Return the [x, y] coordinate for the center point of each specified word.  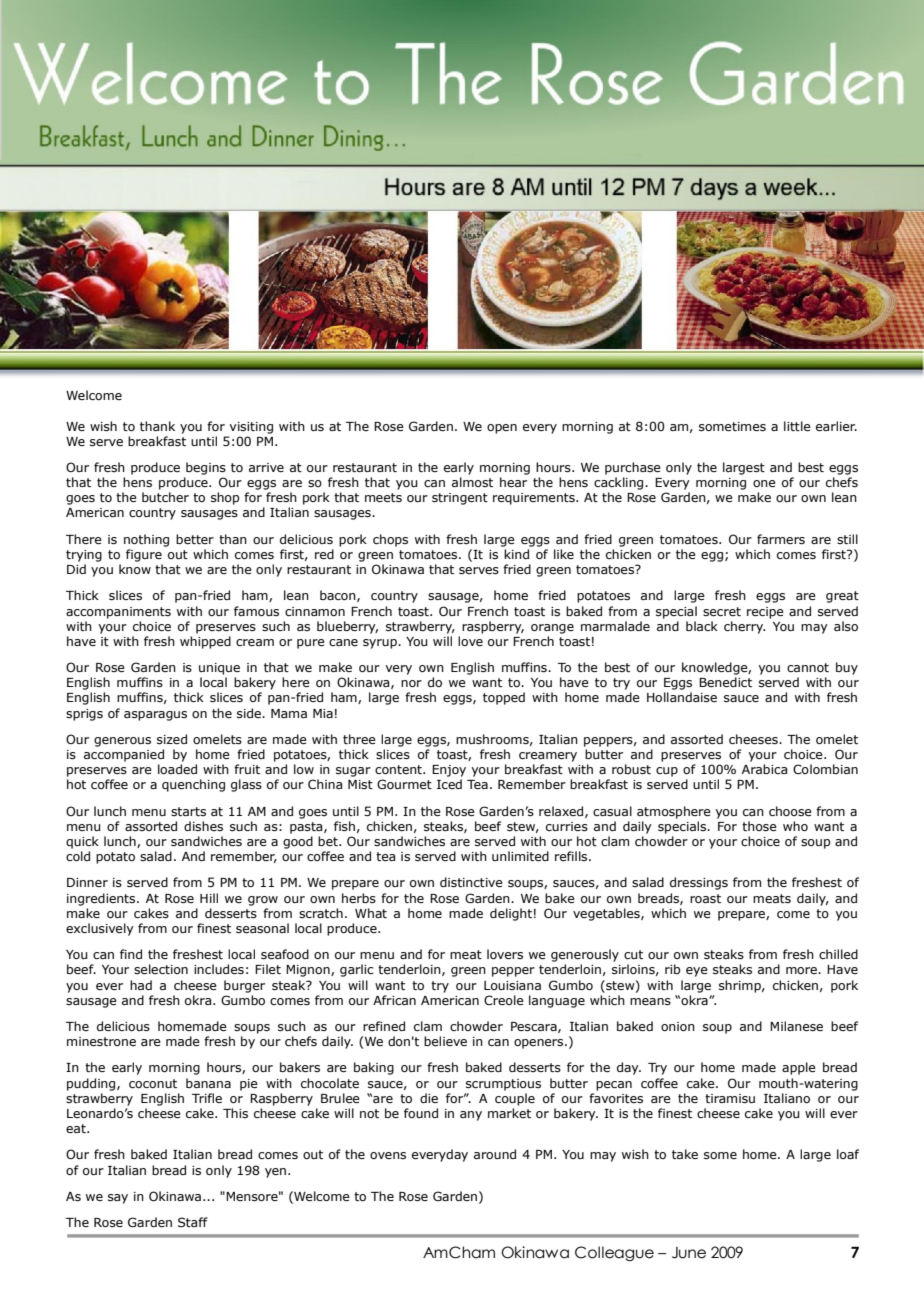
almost [472, 482]
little [797, 426]
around [495, 1154]
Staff [193, 1222]
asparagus [155, 716]
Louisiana [512, 985]
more [802, 970]
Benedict [725, 682]
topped [504, 698]
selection [161, 969]
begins [206, 468]
